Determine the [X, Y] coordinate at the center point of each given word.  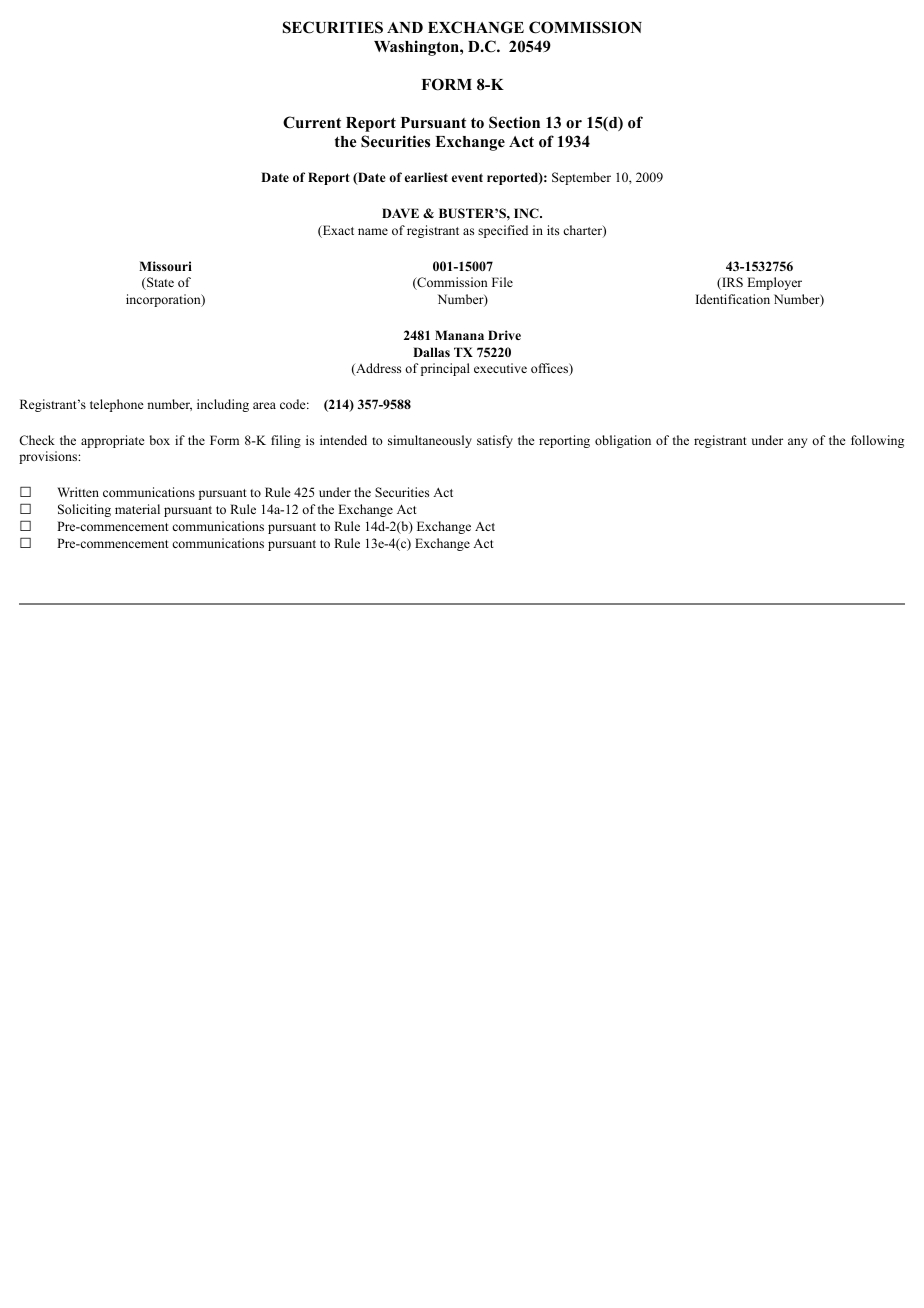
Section [514, 122]
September [581, 178]
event [467, 177]
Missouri [165, 266]
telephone [117, 405]
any [797, 443]
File [502, 282]
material [137, 509]
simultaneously [430, 441]
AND [405, 27]
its [553, 230]
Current [312, 122]
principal [445, 369]
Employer [774, 283]
